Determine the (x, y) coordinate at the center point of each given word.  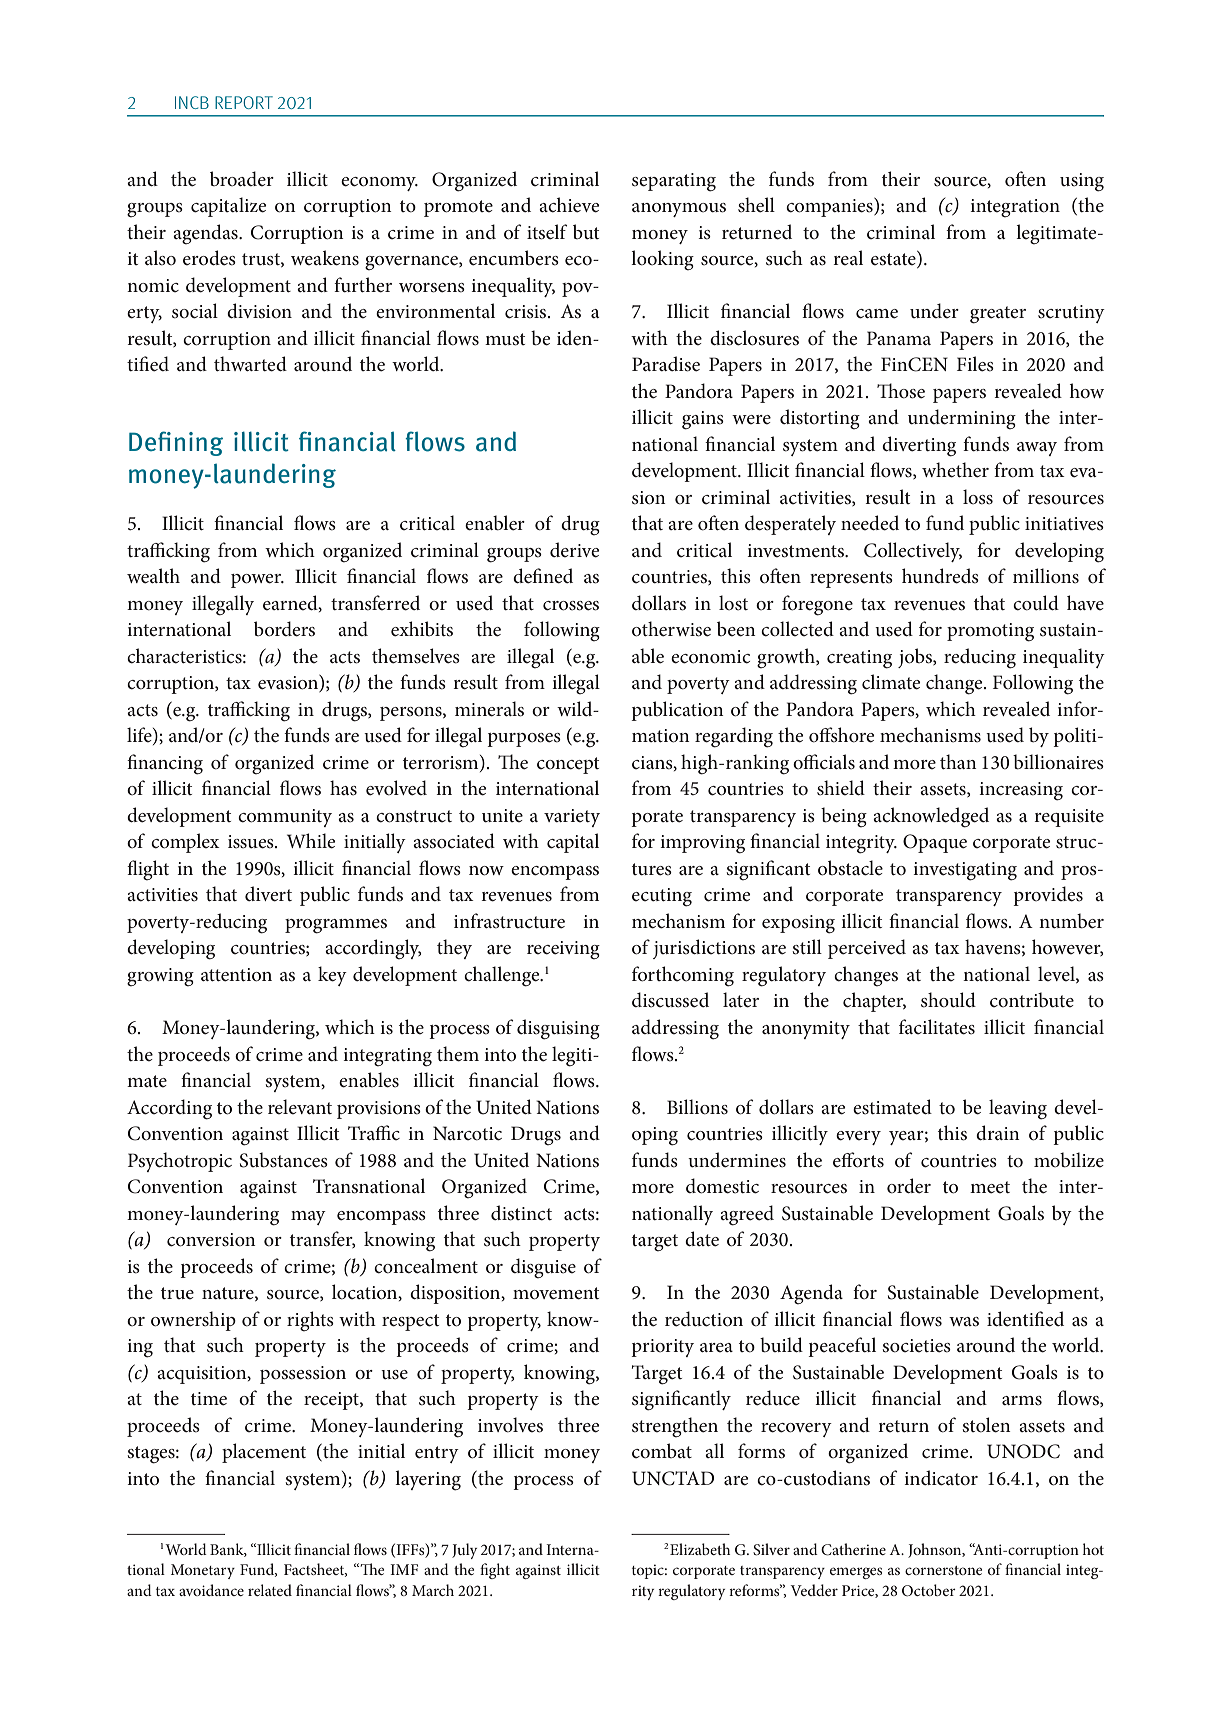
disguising (558, 1029)
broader (242, 178)
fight (495, 1571)
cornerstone (943, 1570)
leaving (1018, 1109)
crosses (571, 606)
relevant (300, 1106)
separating (674, 182)
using (1082, 182)
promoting (990, 632)
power (257, 581)
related (270, 1590)
